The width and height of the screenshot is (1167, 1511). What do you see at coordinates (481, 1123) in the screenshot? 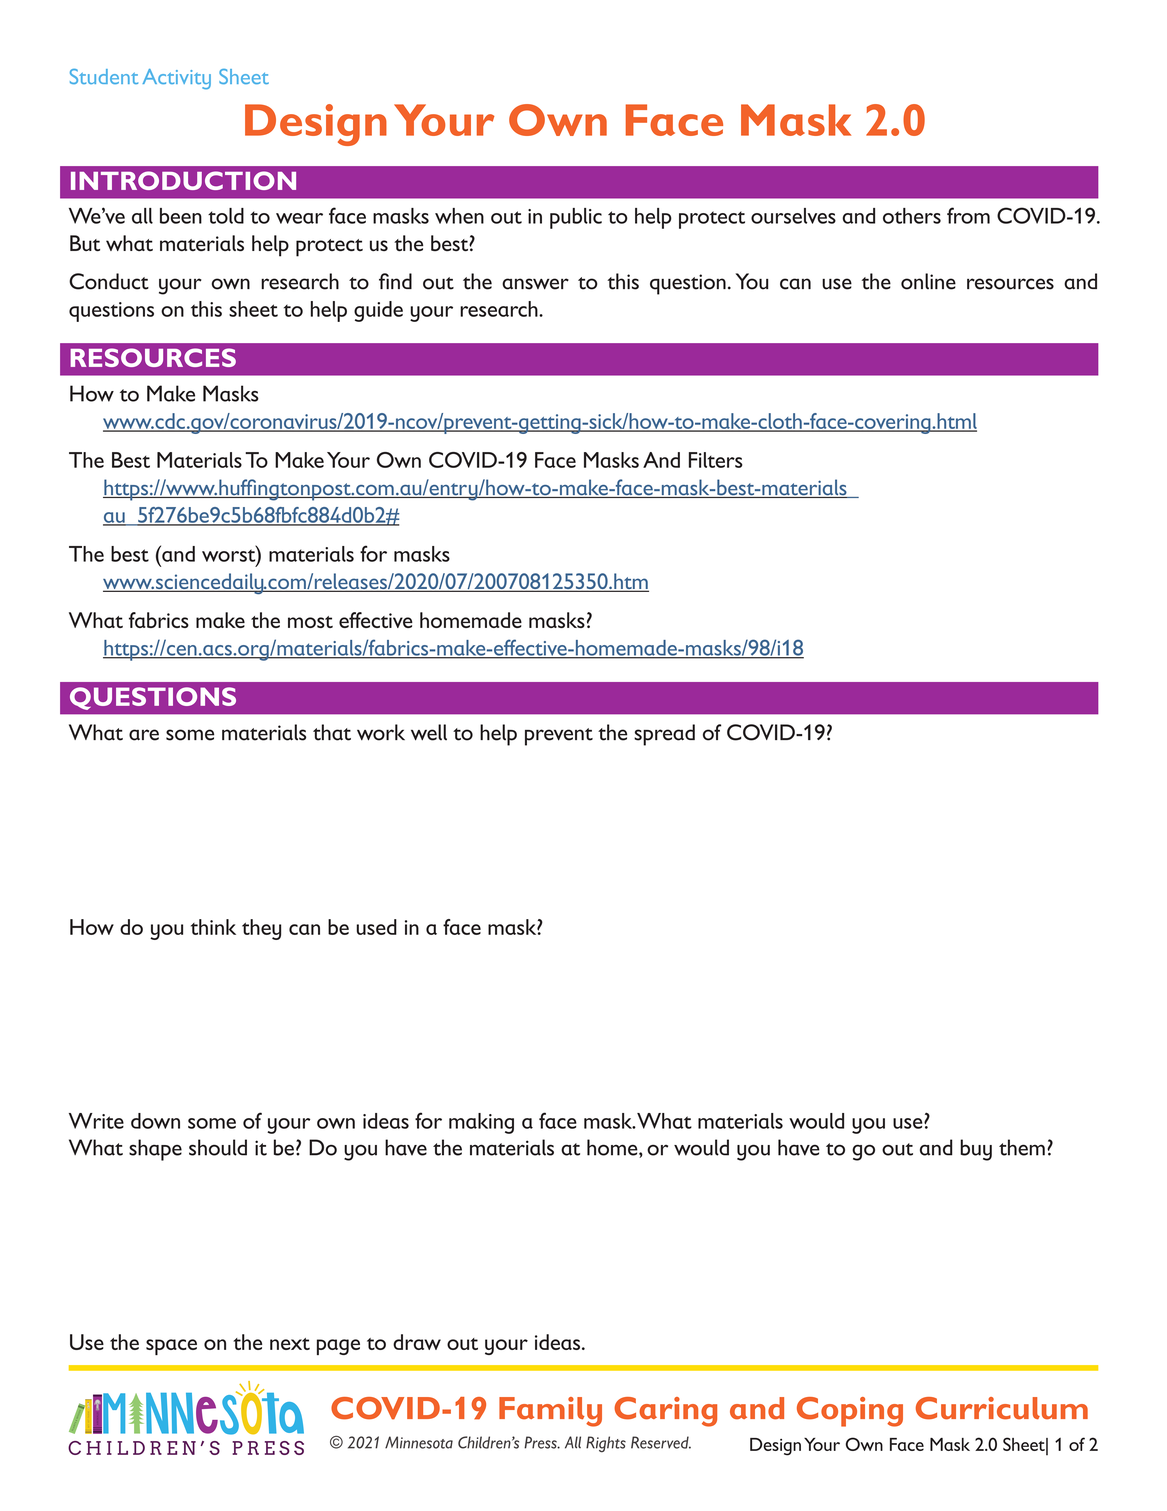
I see `making` at bounding box center [481, 1123].
